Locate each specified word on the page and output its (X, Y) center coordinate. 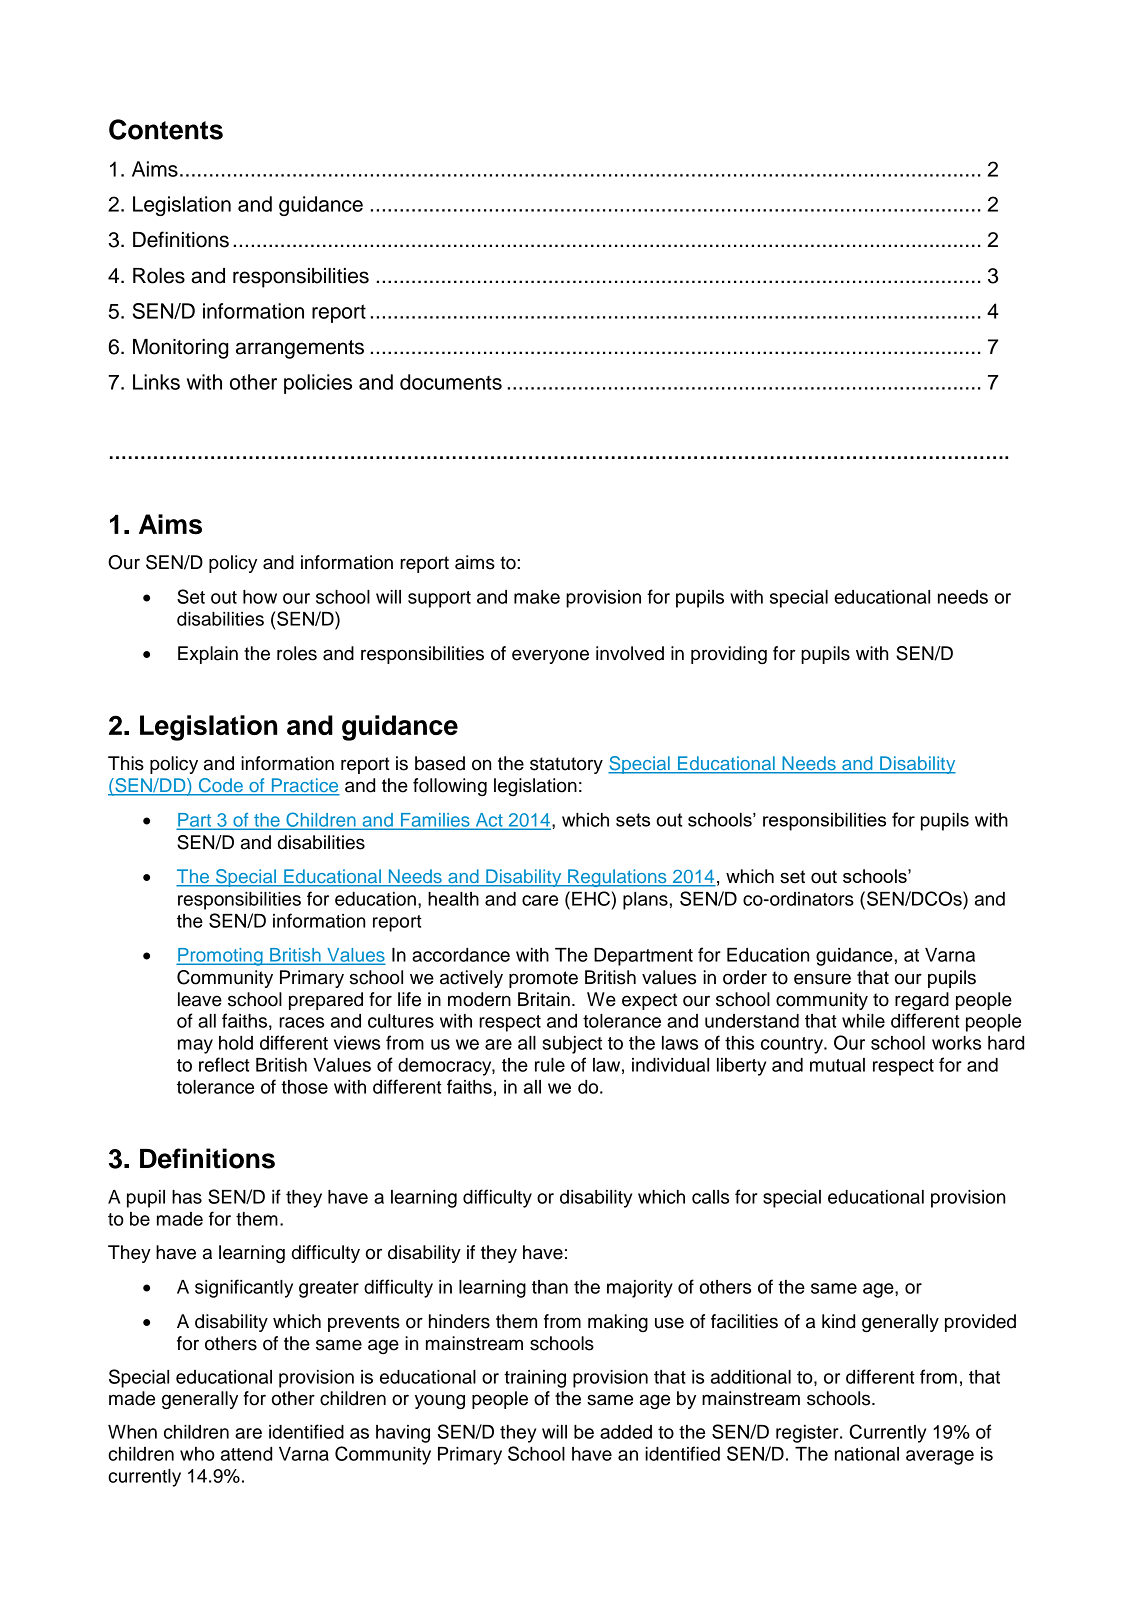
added (626, 1432)
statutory (566, 765)
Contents (166, 129)
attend (246, 1454)
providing (729, 655)
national (867, 1454)
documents (451, 382)
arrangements (300, 349)
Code (220, 786)
